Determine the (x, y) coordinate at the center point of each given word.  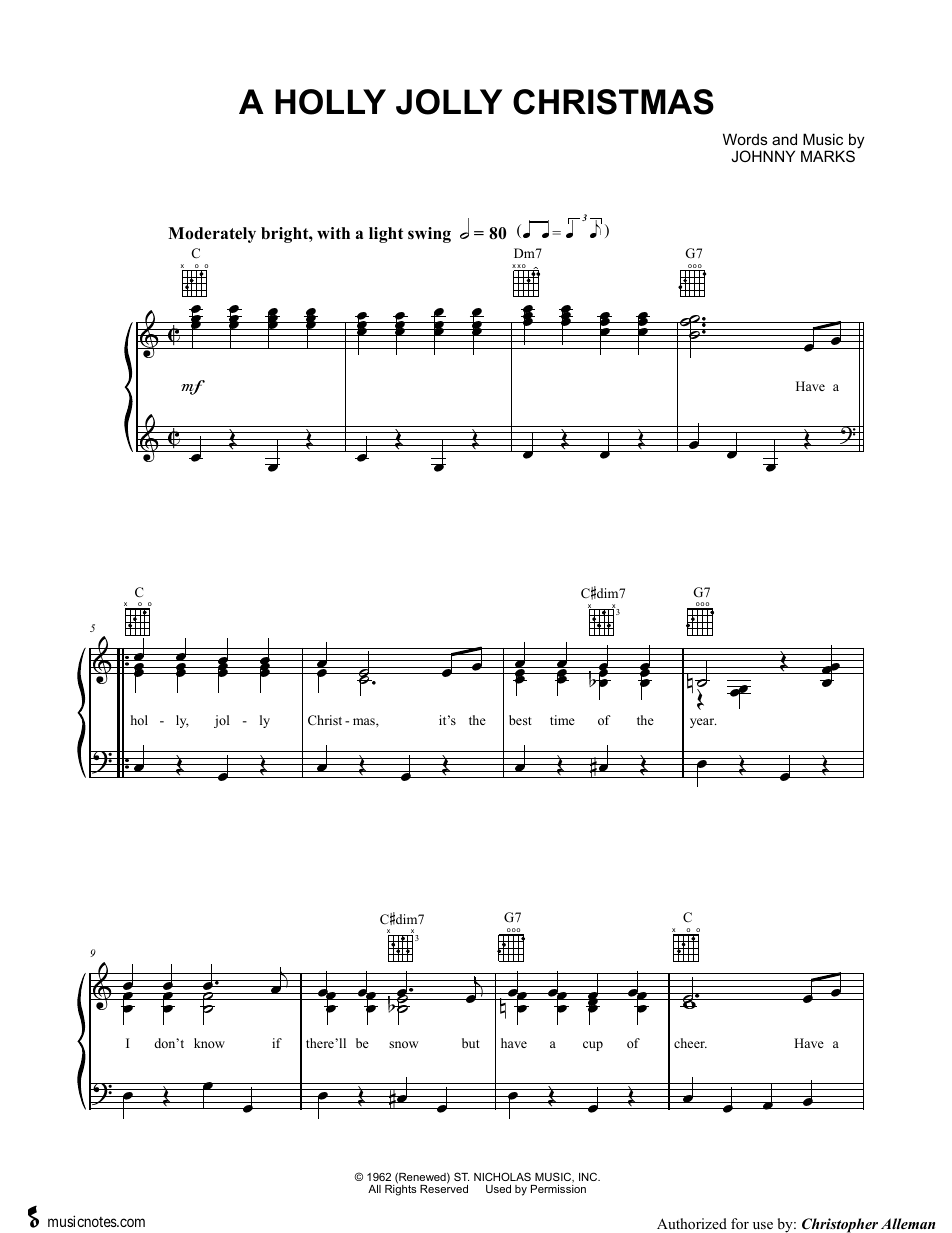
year (703, 723)
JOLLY (449, 102)
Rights (400, 1189)
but (471, 1043)
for (740, 1224)
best (520, 720)
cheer (690, 1043)
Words (745, 139)
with (333, 233)
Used (498, 1189)
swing (429, 235)
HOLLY (330, 102)
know (209, 1043)
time (562, 720)
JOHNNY (763, 156)
